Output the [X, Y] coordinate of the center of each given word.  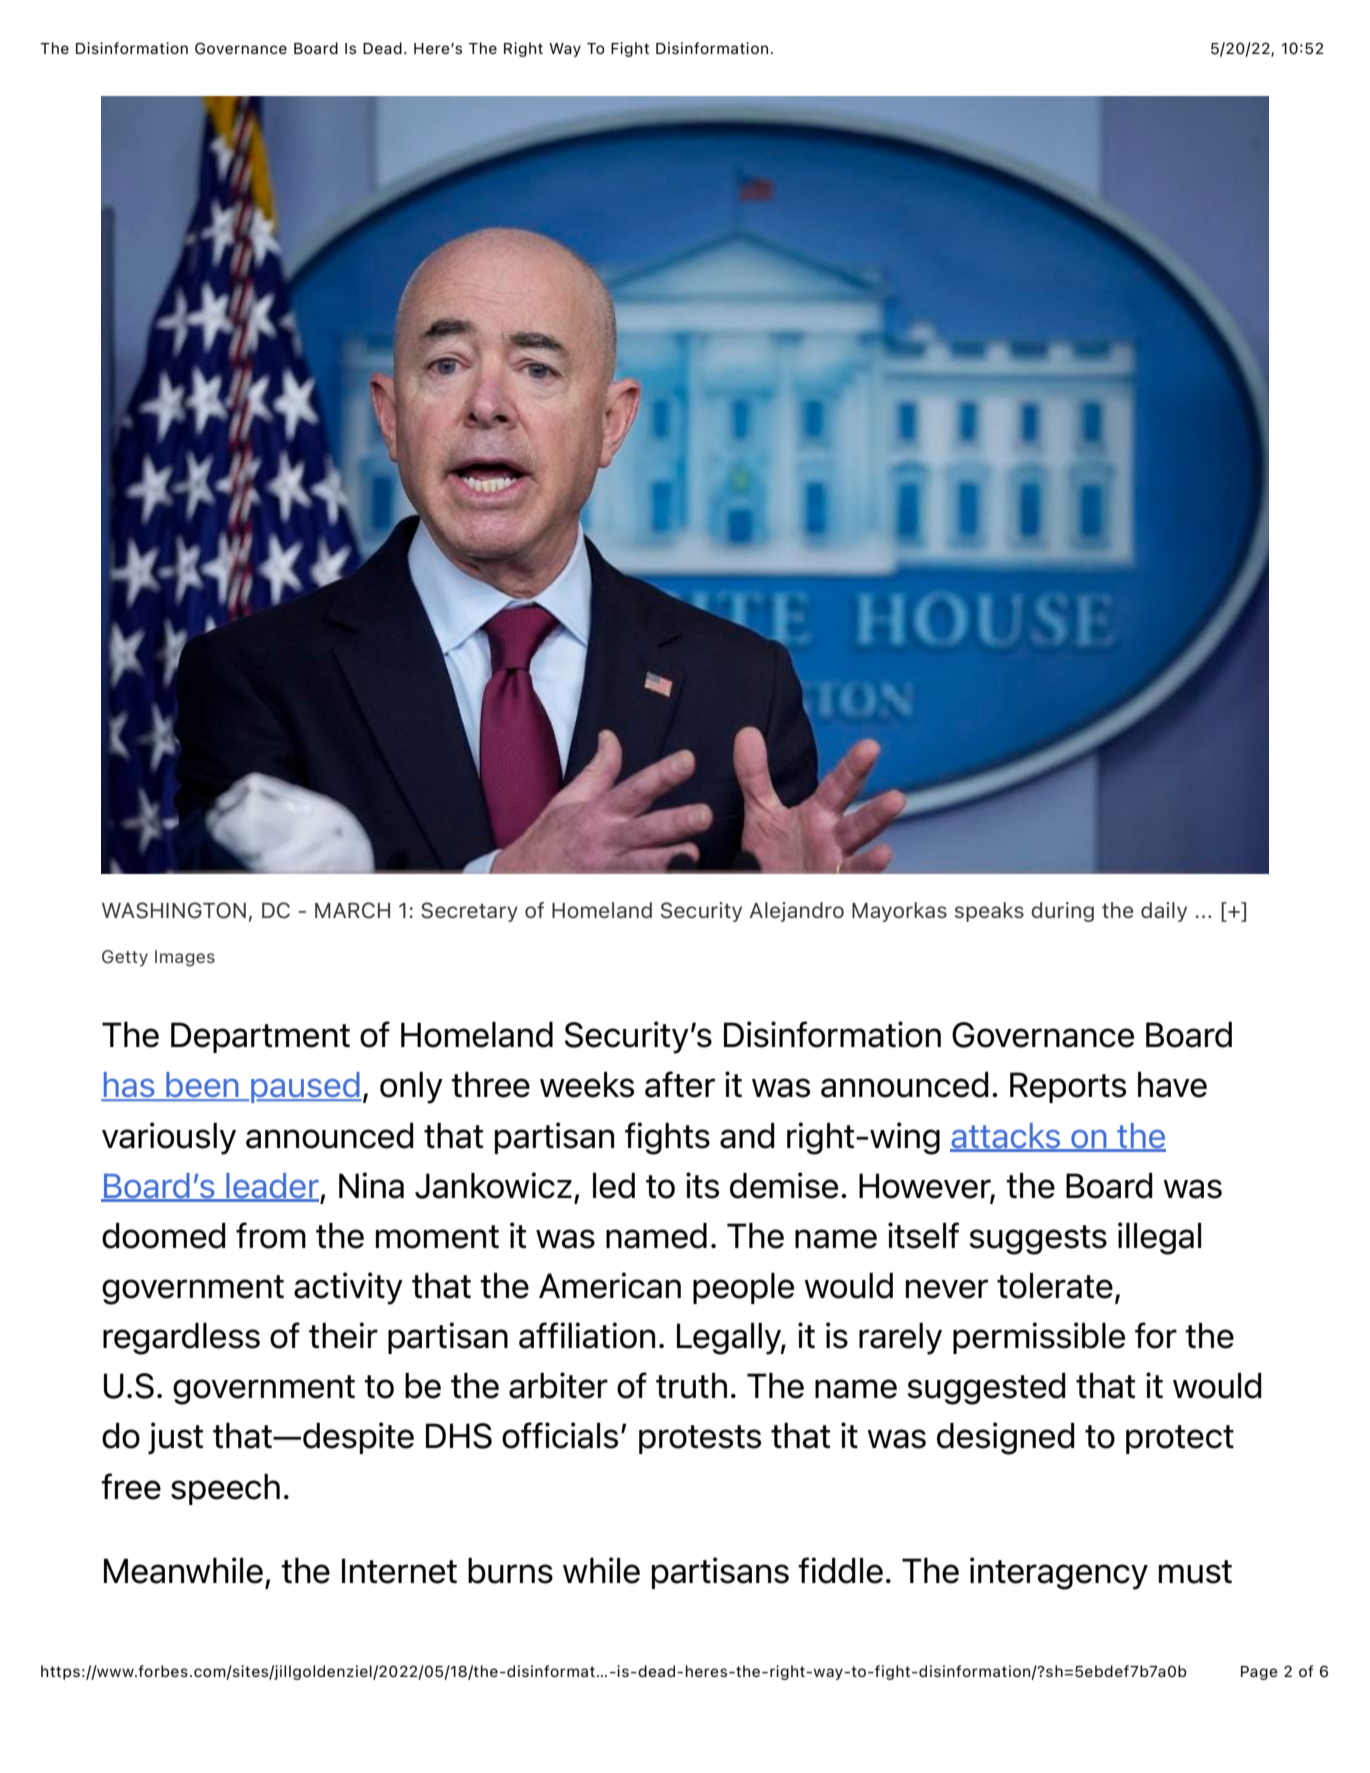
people [743, 1288]
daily [1164, 912]
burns [510, 1571]
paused [306, 1087]
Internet [399, 1571]
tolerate [1055, 1286]
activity [348, 1288]
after [680, 1084]
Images [185, 958]
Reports [1068, 1087]
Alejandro [797, 912]
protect [1180, 1439]
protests [700, 1439]
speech [225, 1489]
